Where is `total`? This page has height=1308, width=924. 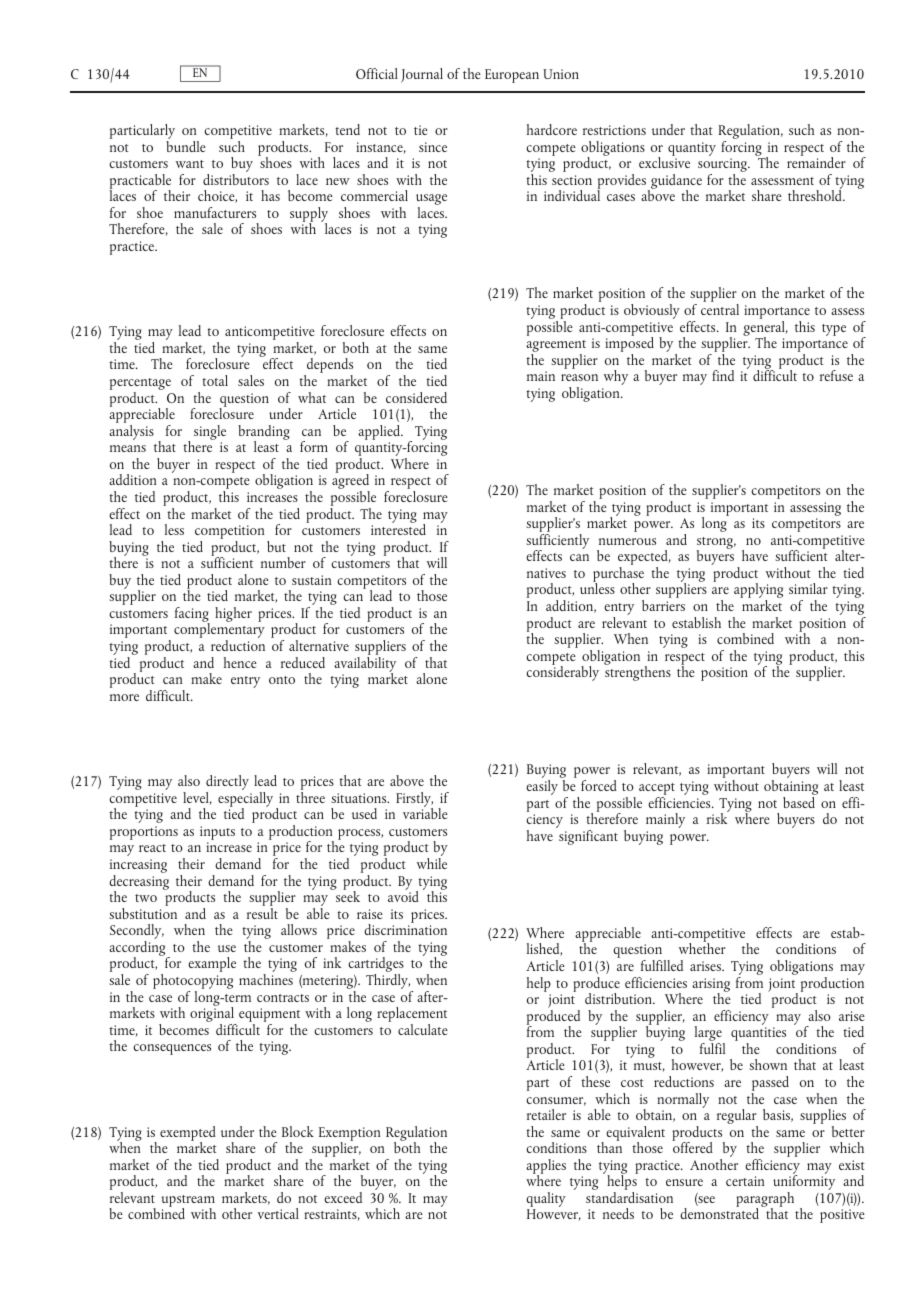 total is located at coordinates (215, 380).
